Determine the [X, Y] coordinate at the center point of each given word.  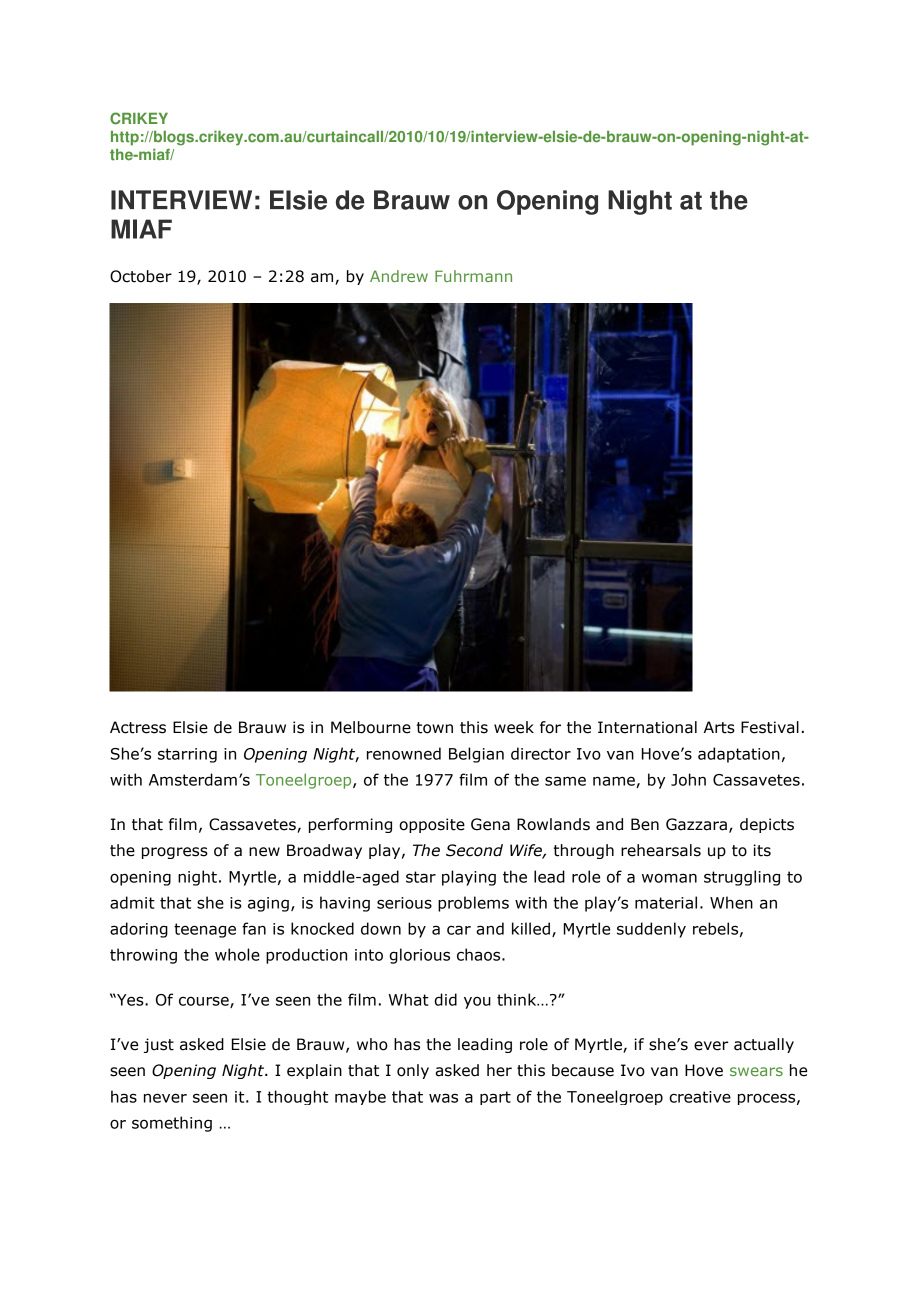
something [172, 1124]
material [666, 902]
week [514, 727]
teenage [205, 930]
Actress [138, 727]
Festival [770, 727]
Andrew [399, 276]
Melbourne [371, 727]
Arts [719, 727]
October [141, 276]
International [647, 727]
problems [473, 904]
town [435, 728]
